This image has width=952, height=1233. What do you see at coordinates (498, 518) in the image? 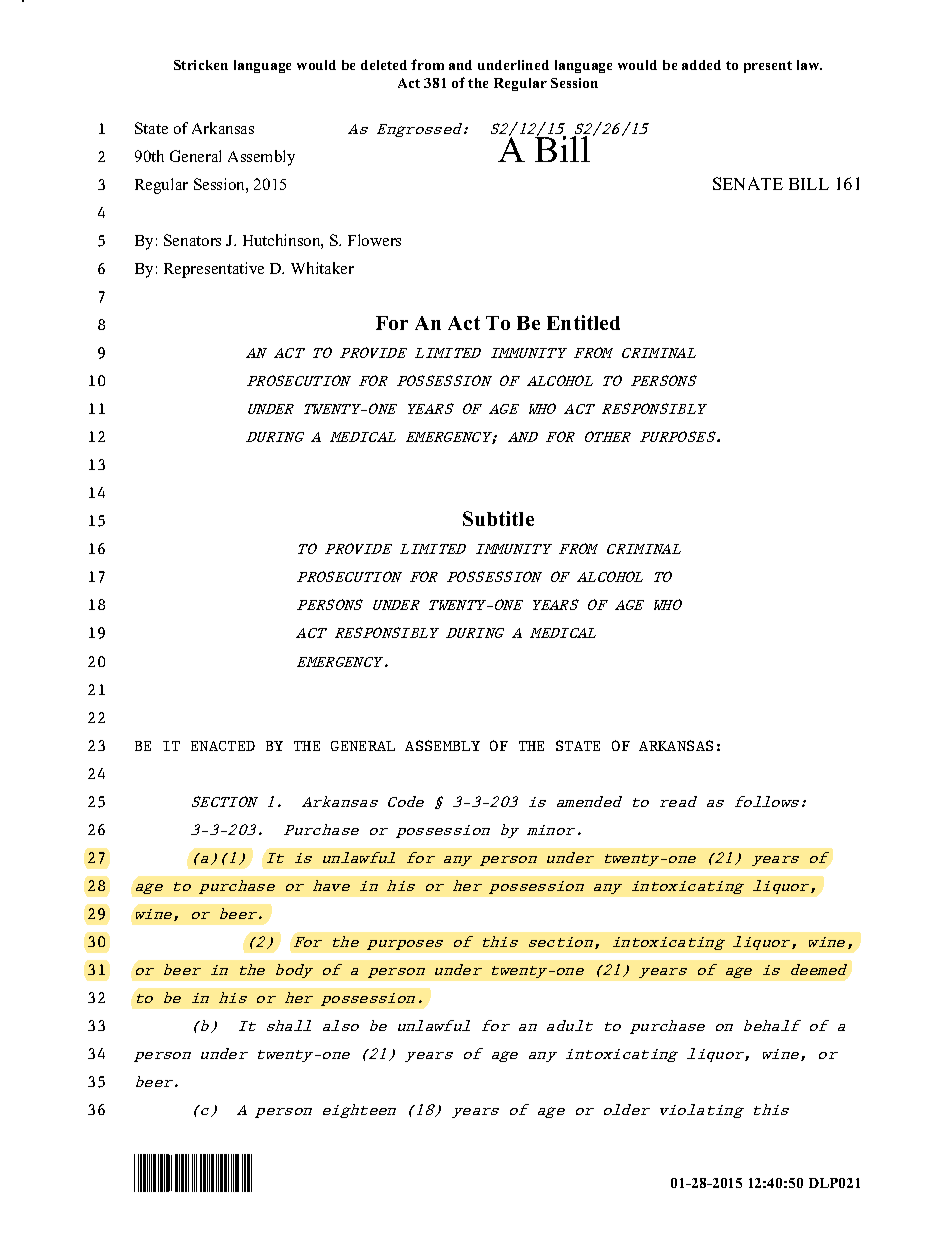
I see `Subtitle` at bounding box center [498, 518].
